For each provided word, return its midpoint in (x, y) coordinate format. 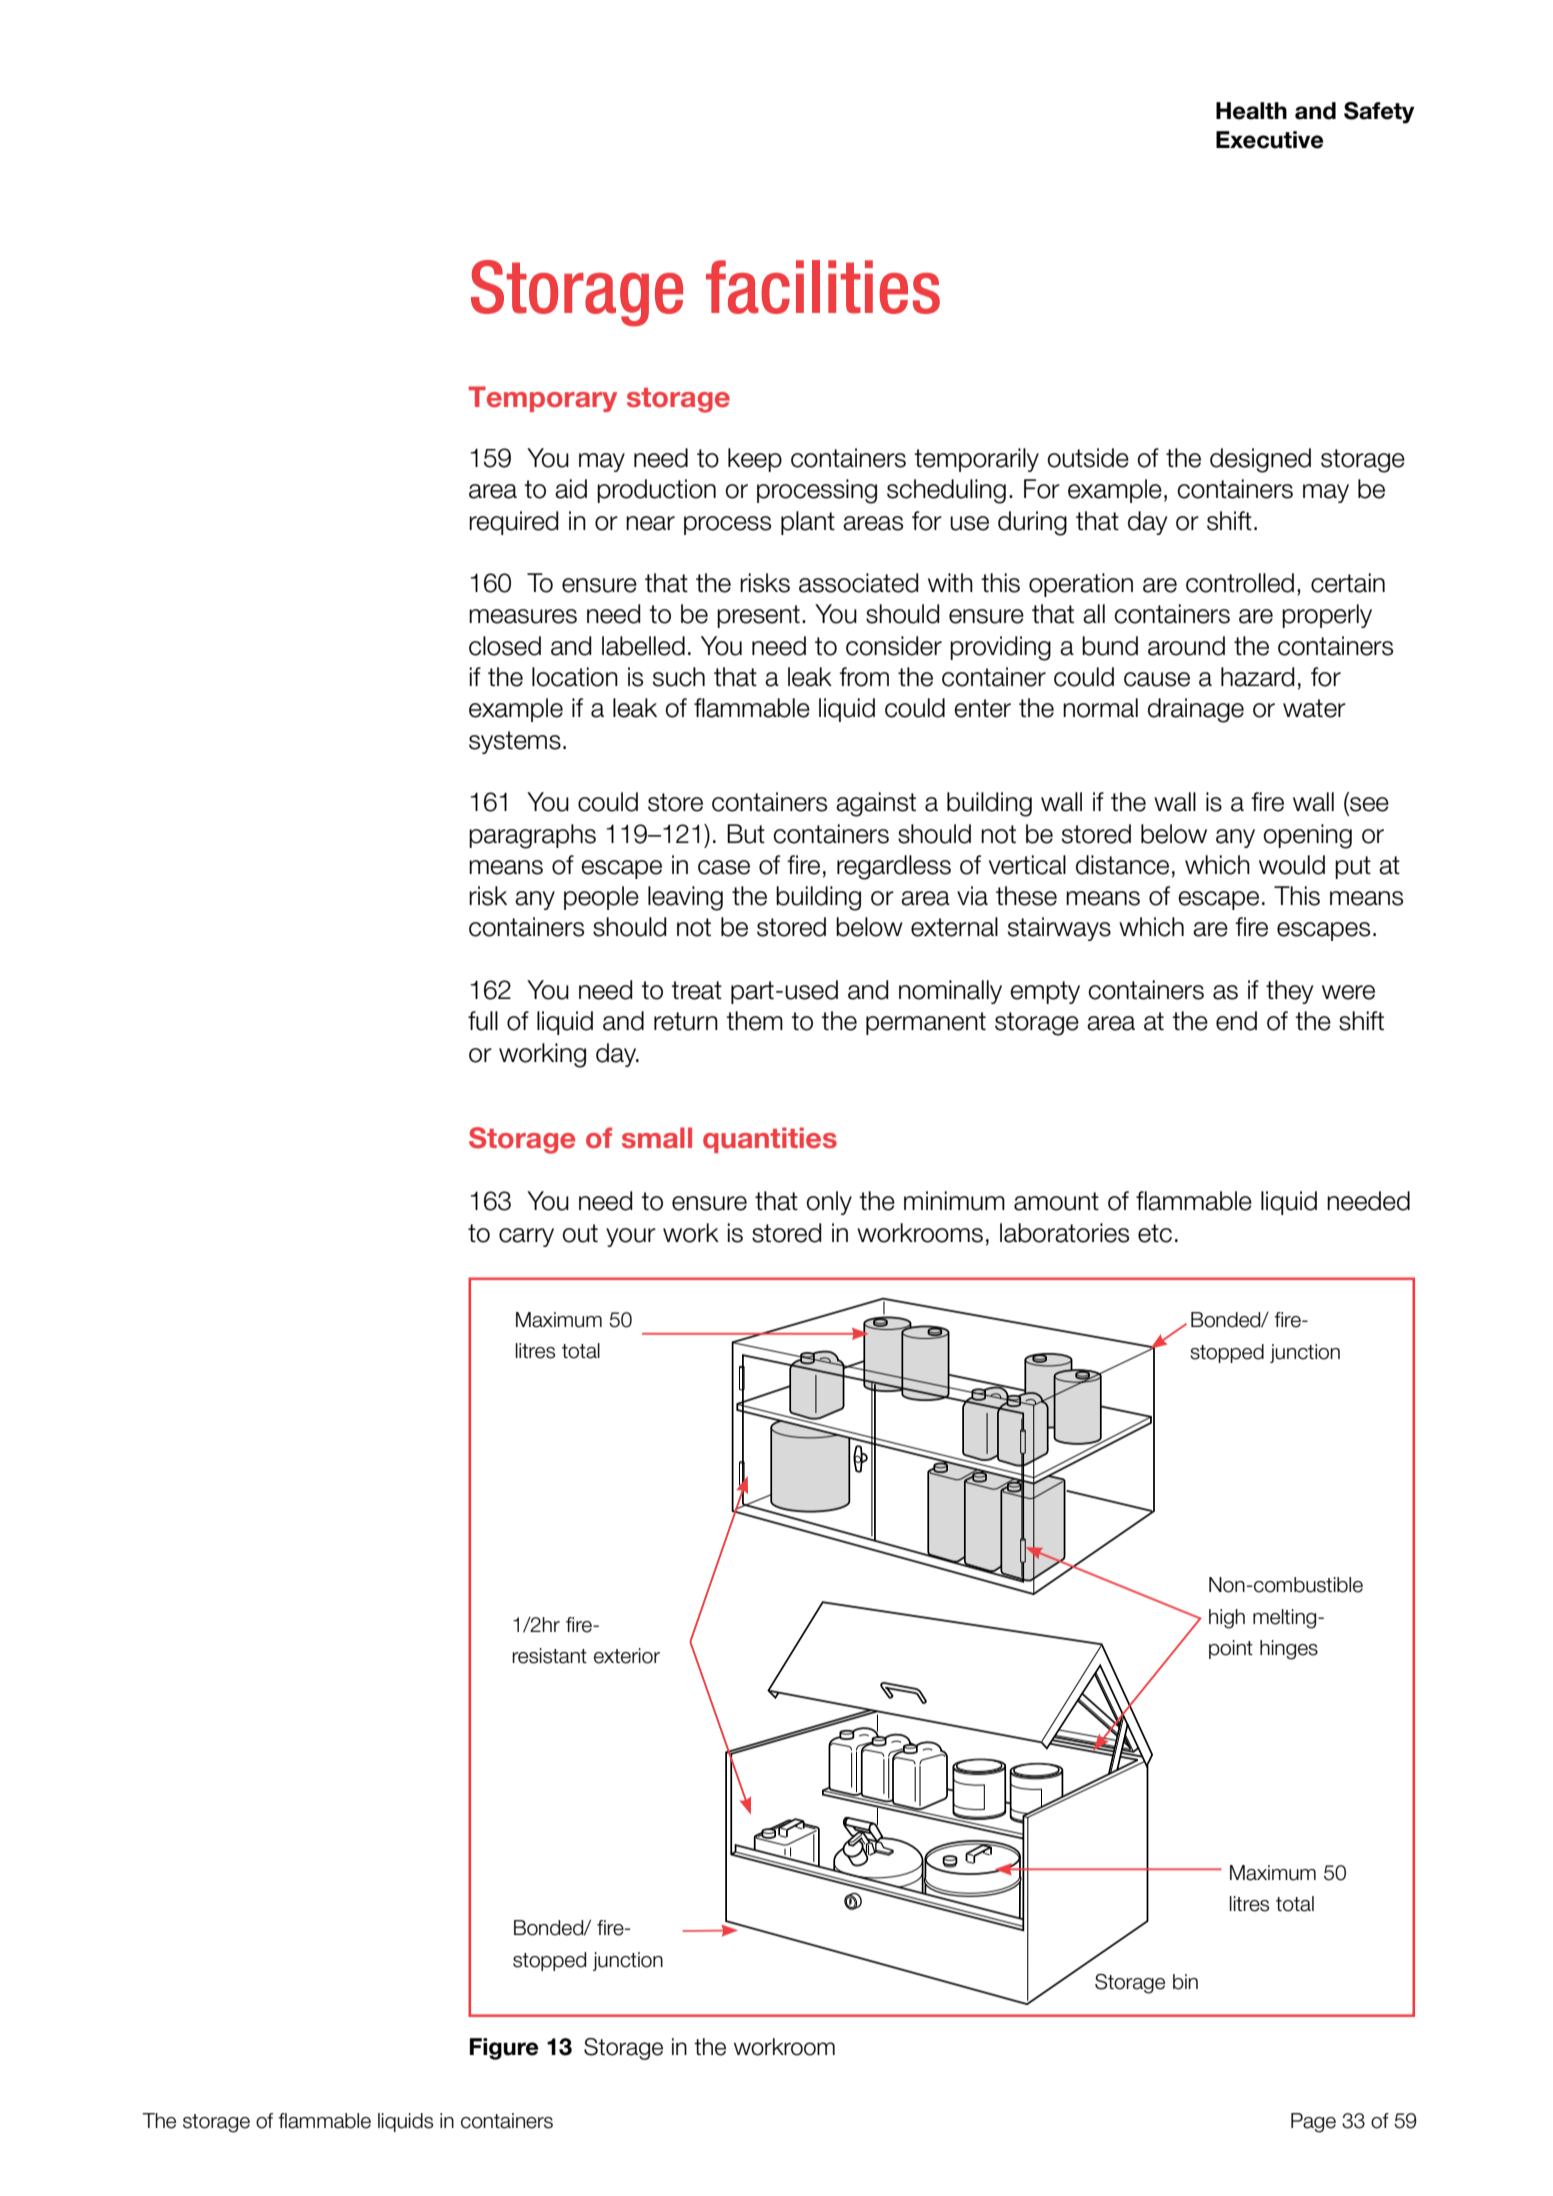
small (657, 1138)
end (1236, 1021)
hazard (1258, 677)
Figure (504, 2049)
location (575, 677)
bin (1185, 1982)
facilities (823, 287)
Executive (1270, 140)
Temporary (543, 399)
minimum (954, 1201)
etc (1155, 1233)
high (1227, 1619)
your (631, 1237)
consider (894, 646)
